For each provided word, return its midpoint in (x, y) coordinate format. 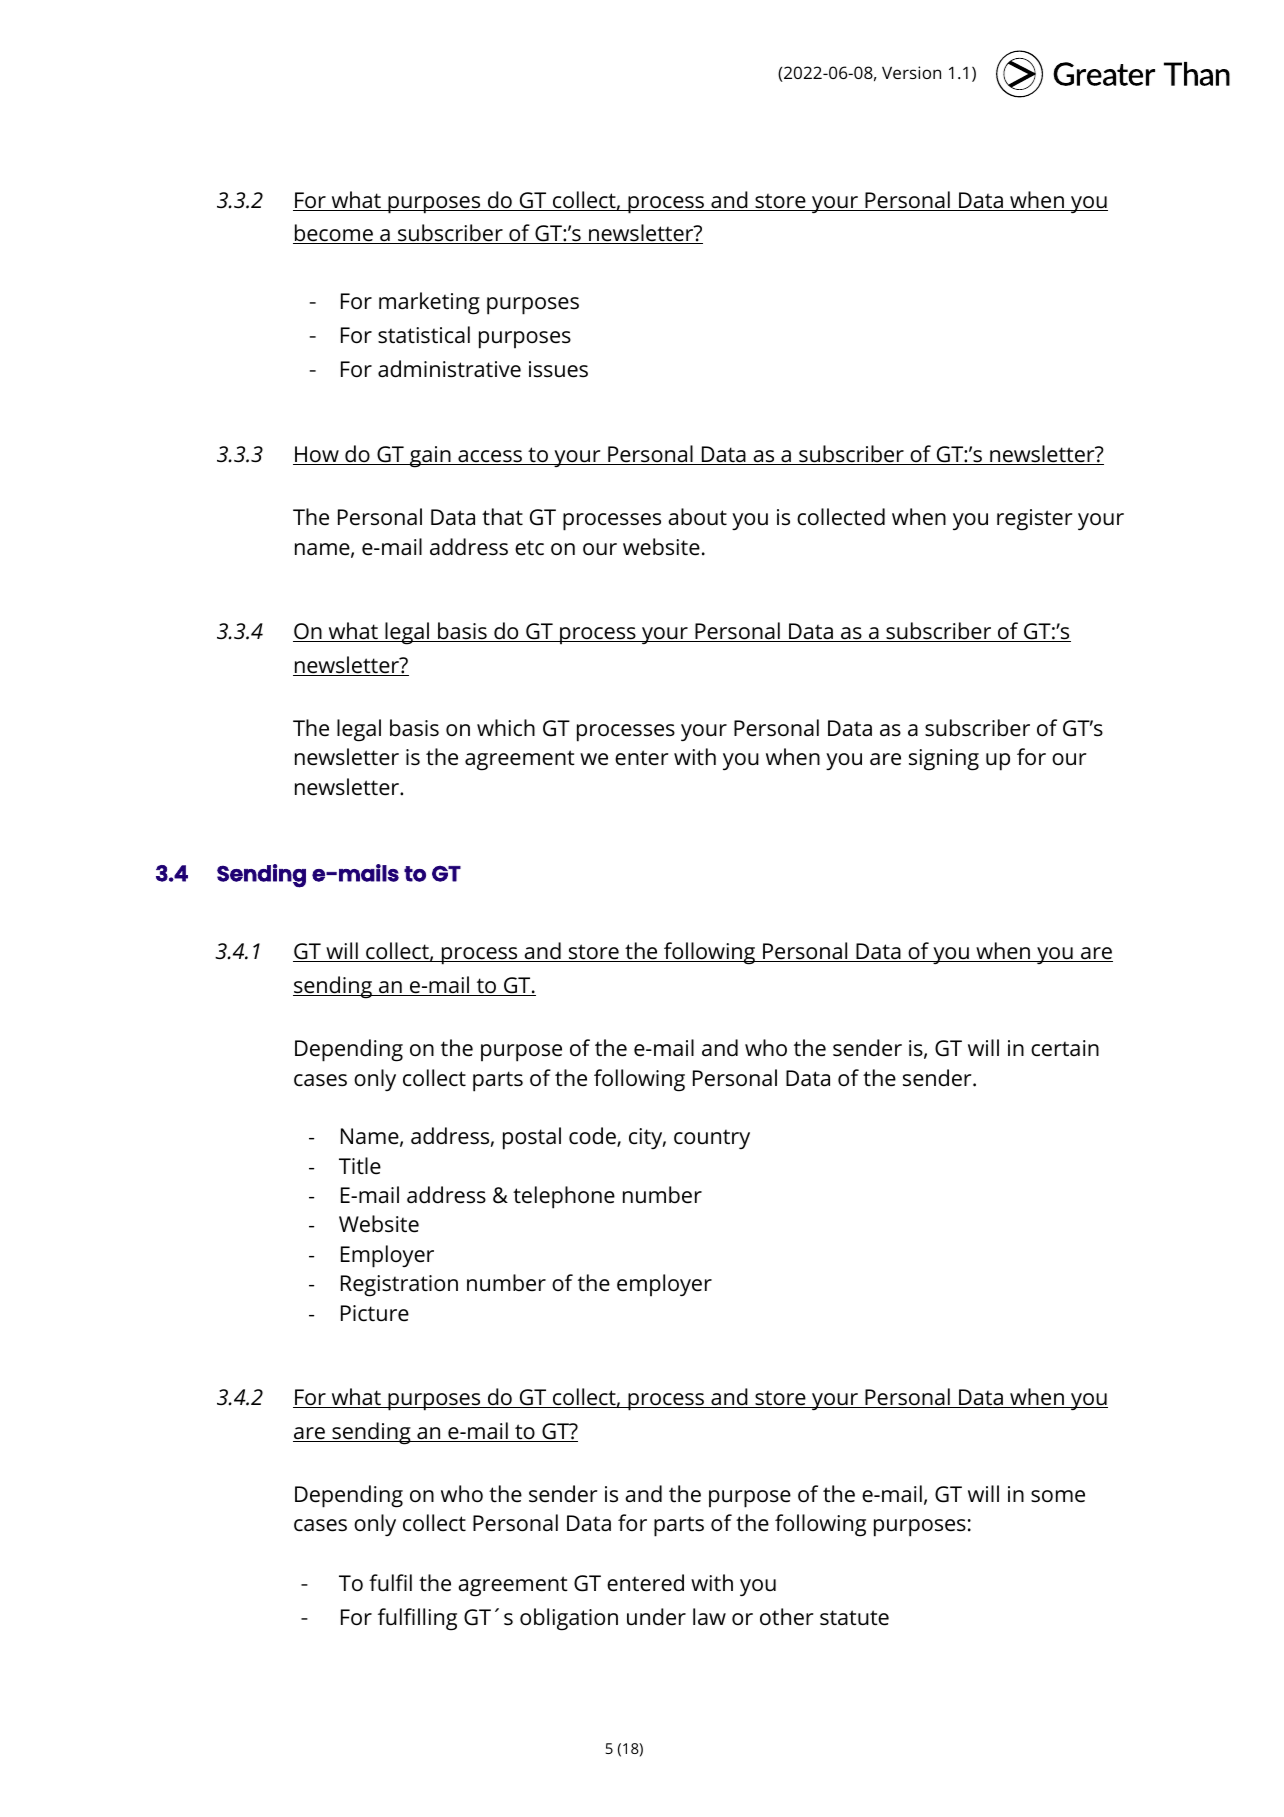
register (1035, 520)
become (334, 234)
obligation (569, 1619)
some (1058, 1496)
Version (911, 72)
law (709, 1616)
